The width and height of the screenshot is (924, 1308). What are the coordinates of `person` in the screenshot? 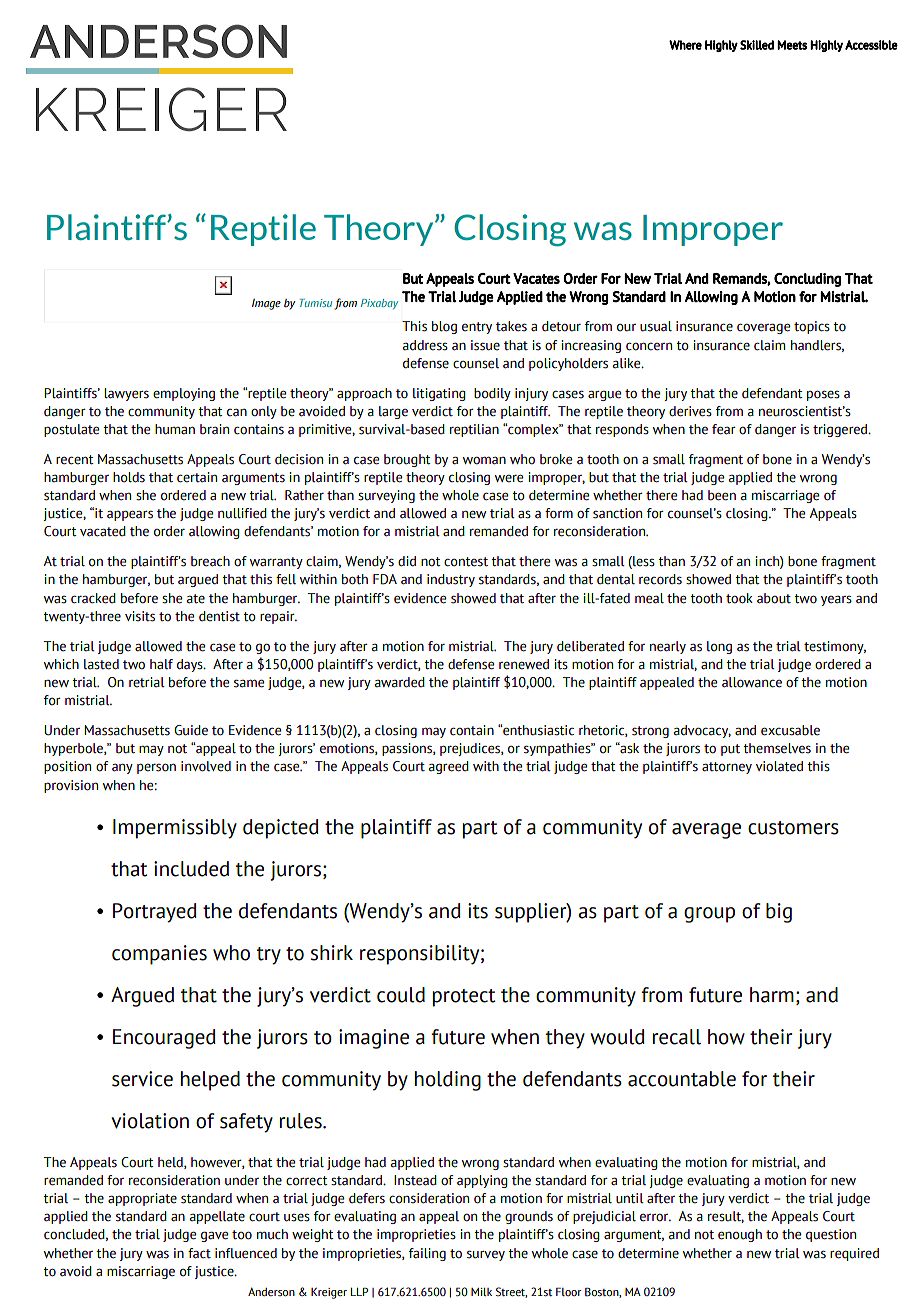 It's located at (156, 768).
